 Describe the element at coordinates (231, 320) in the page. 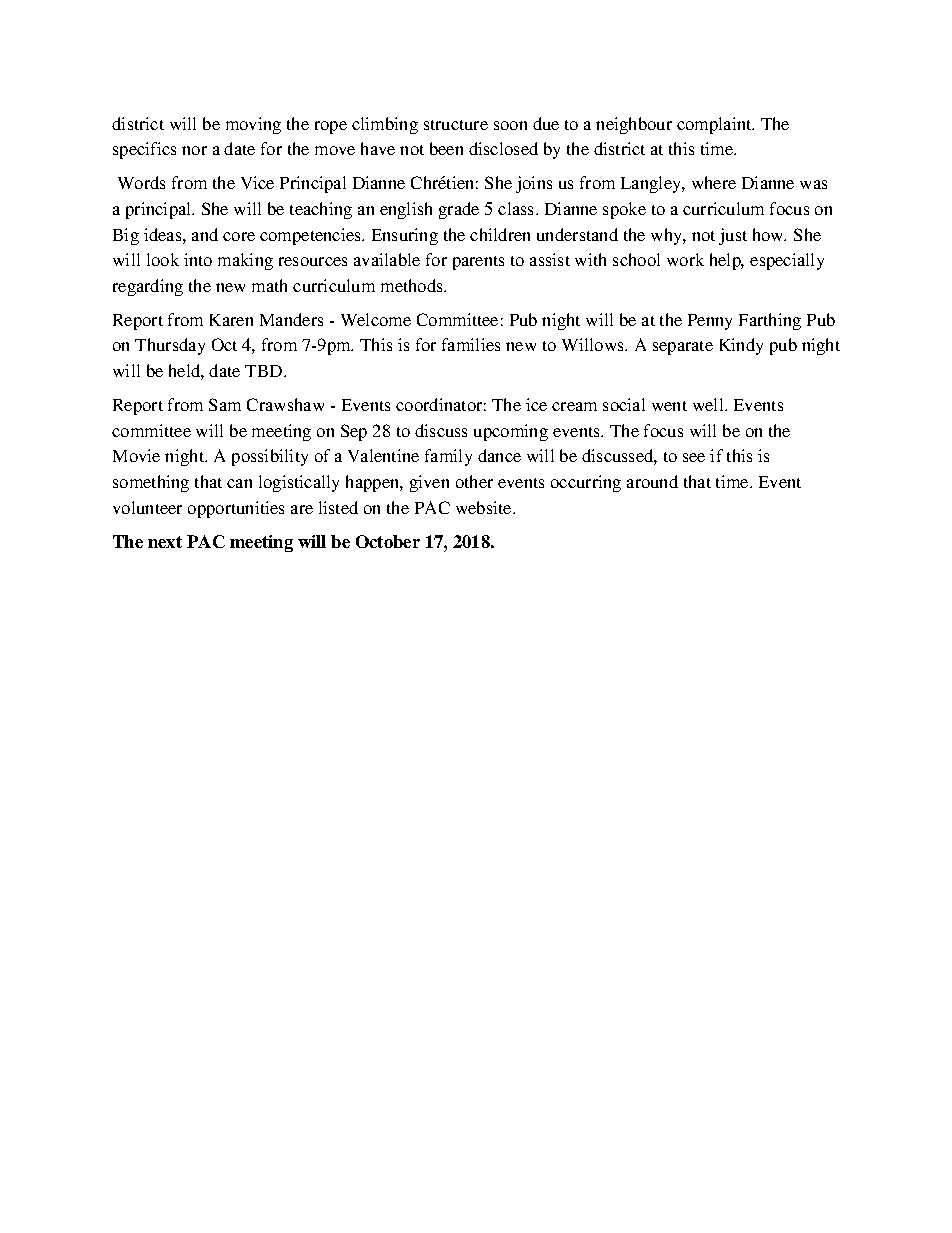

I see `Karen` at that location.
